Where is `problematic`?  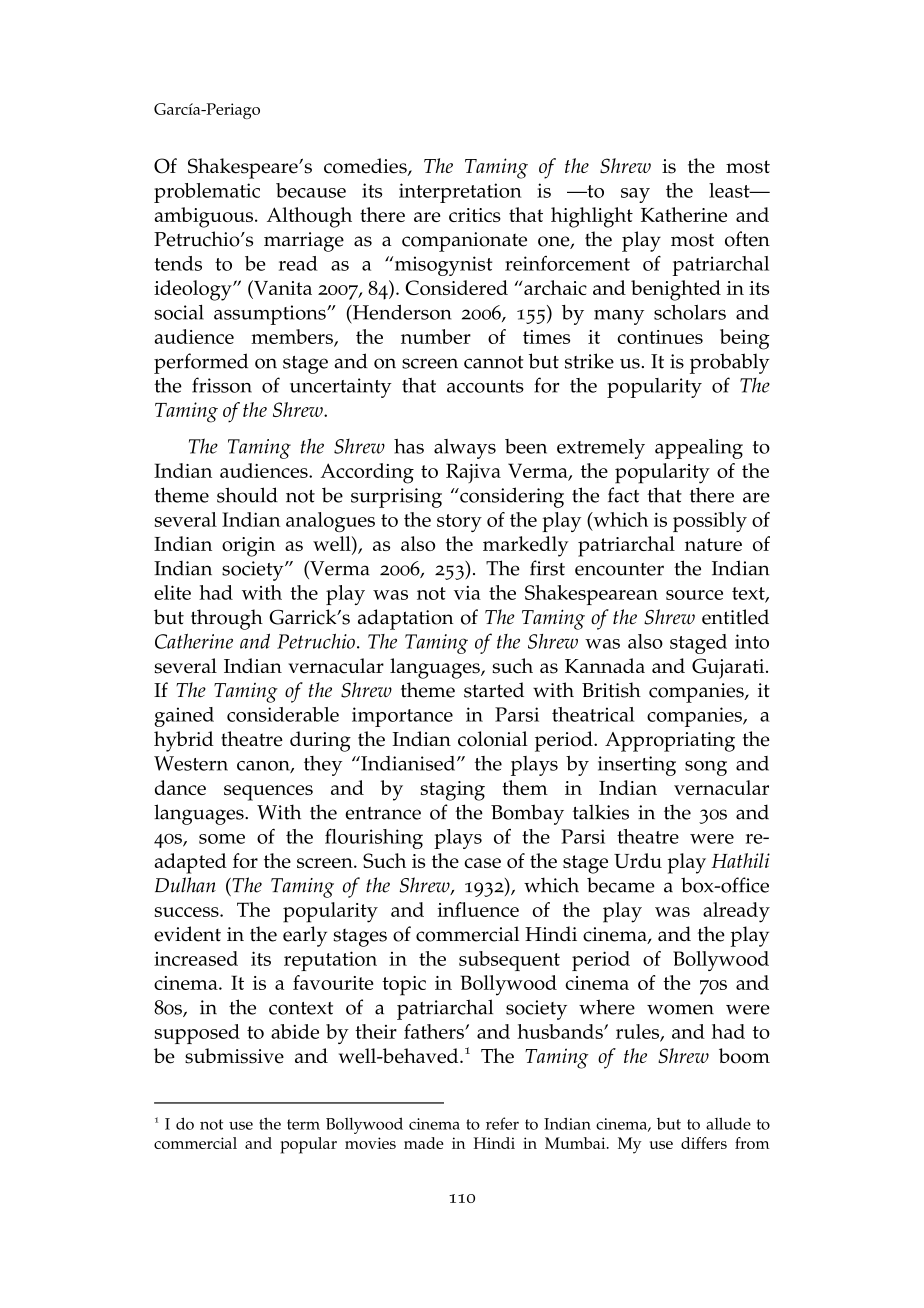
problematic is located at coordinates (207, 193).
